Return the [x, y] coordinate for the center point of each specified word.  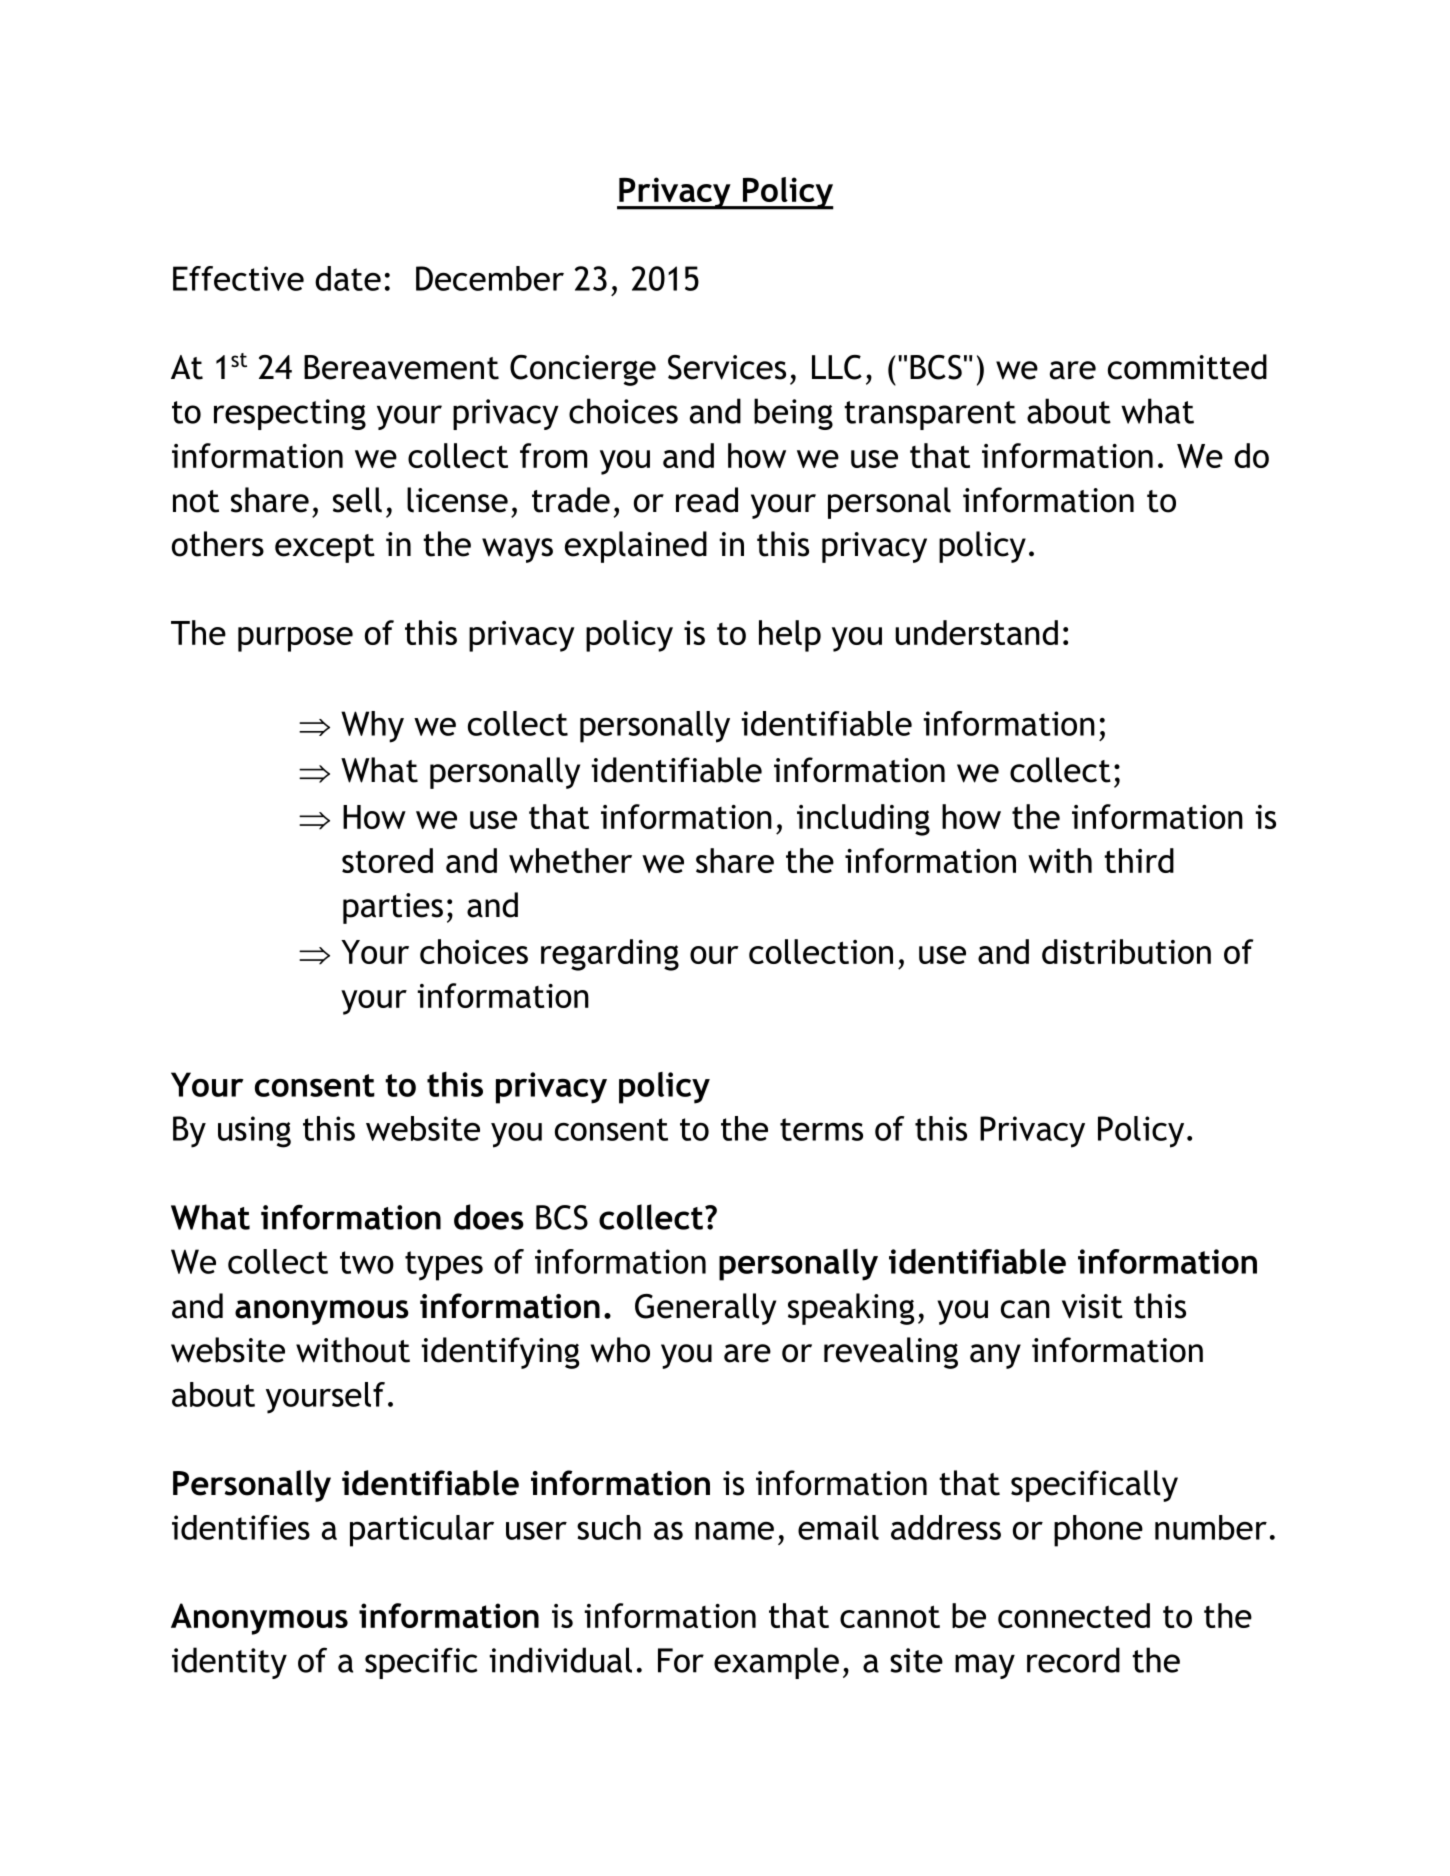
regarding [610, 955]
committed [1187, 367]
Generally [705, 1309]
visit [1092, 1306]
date [348, 278]
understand [976, 632]
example [776, 1663]
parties [393, 908]
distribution [1126, 951]
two [367, 1262]
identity [229, 1663]
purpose [295, 639]
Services [727, 367]
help [790, 636]
